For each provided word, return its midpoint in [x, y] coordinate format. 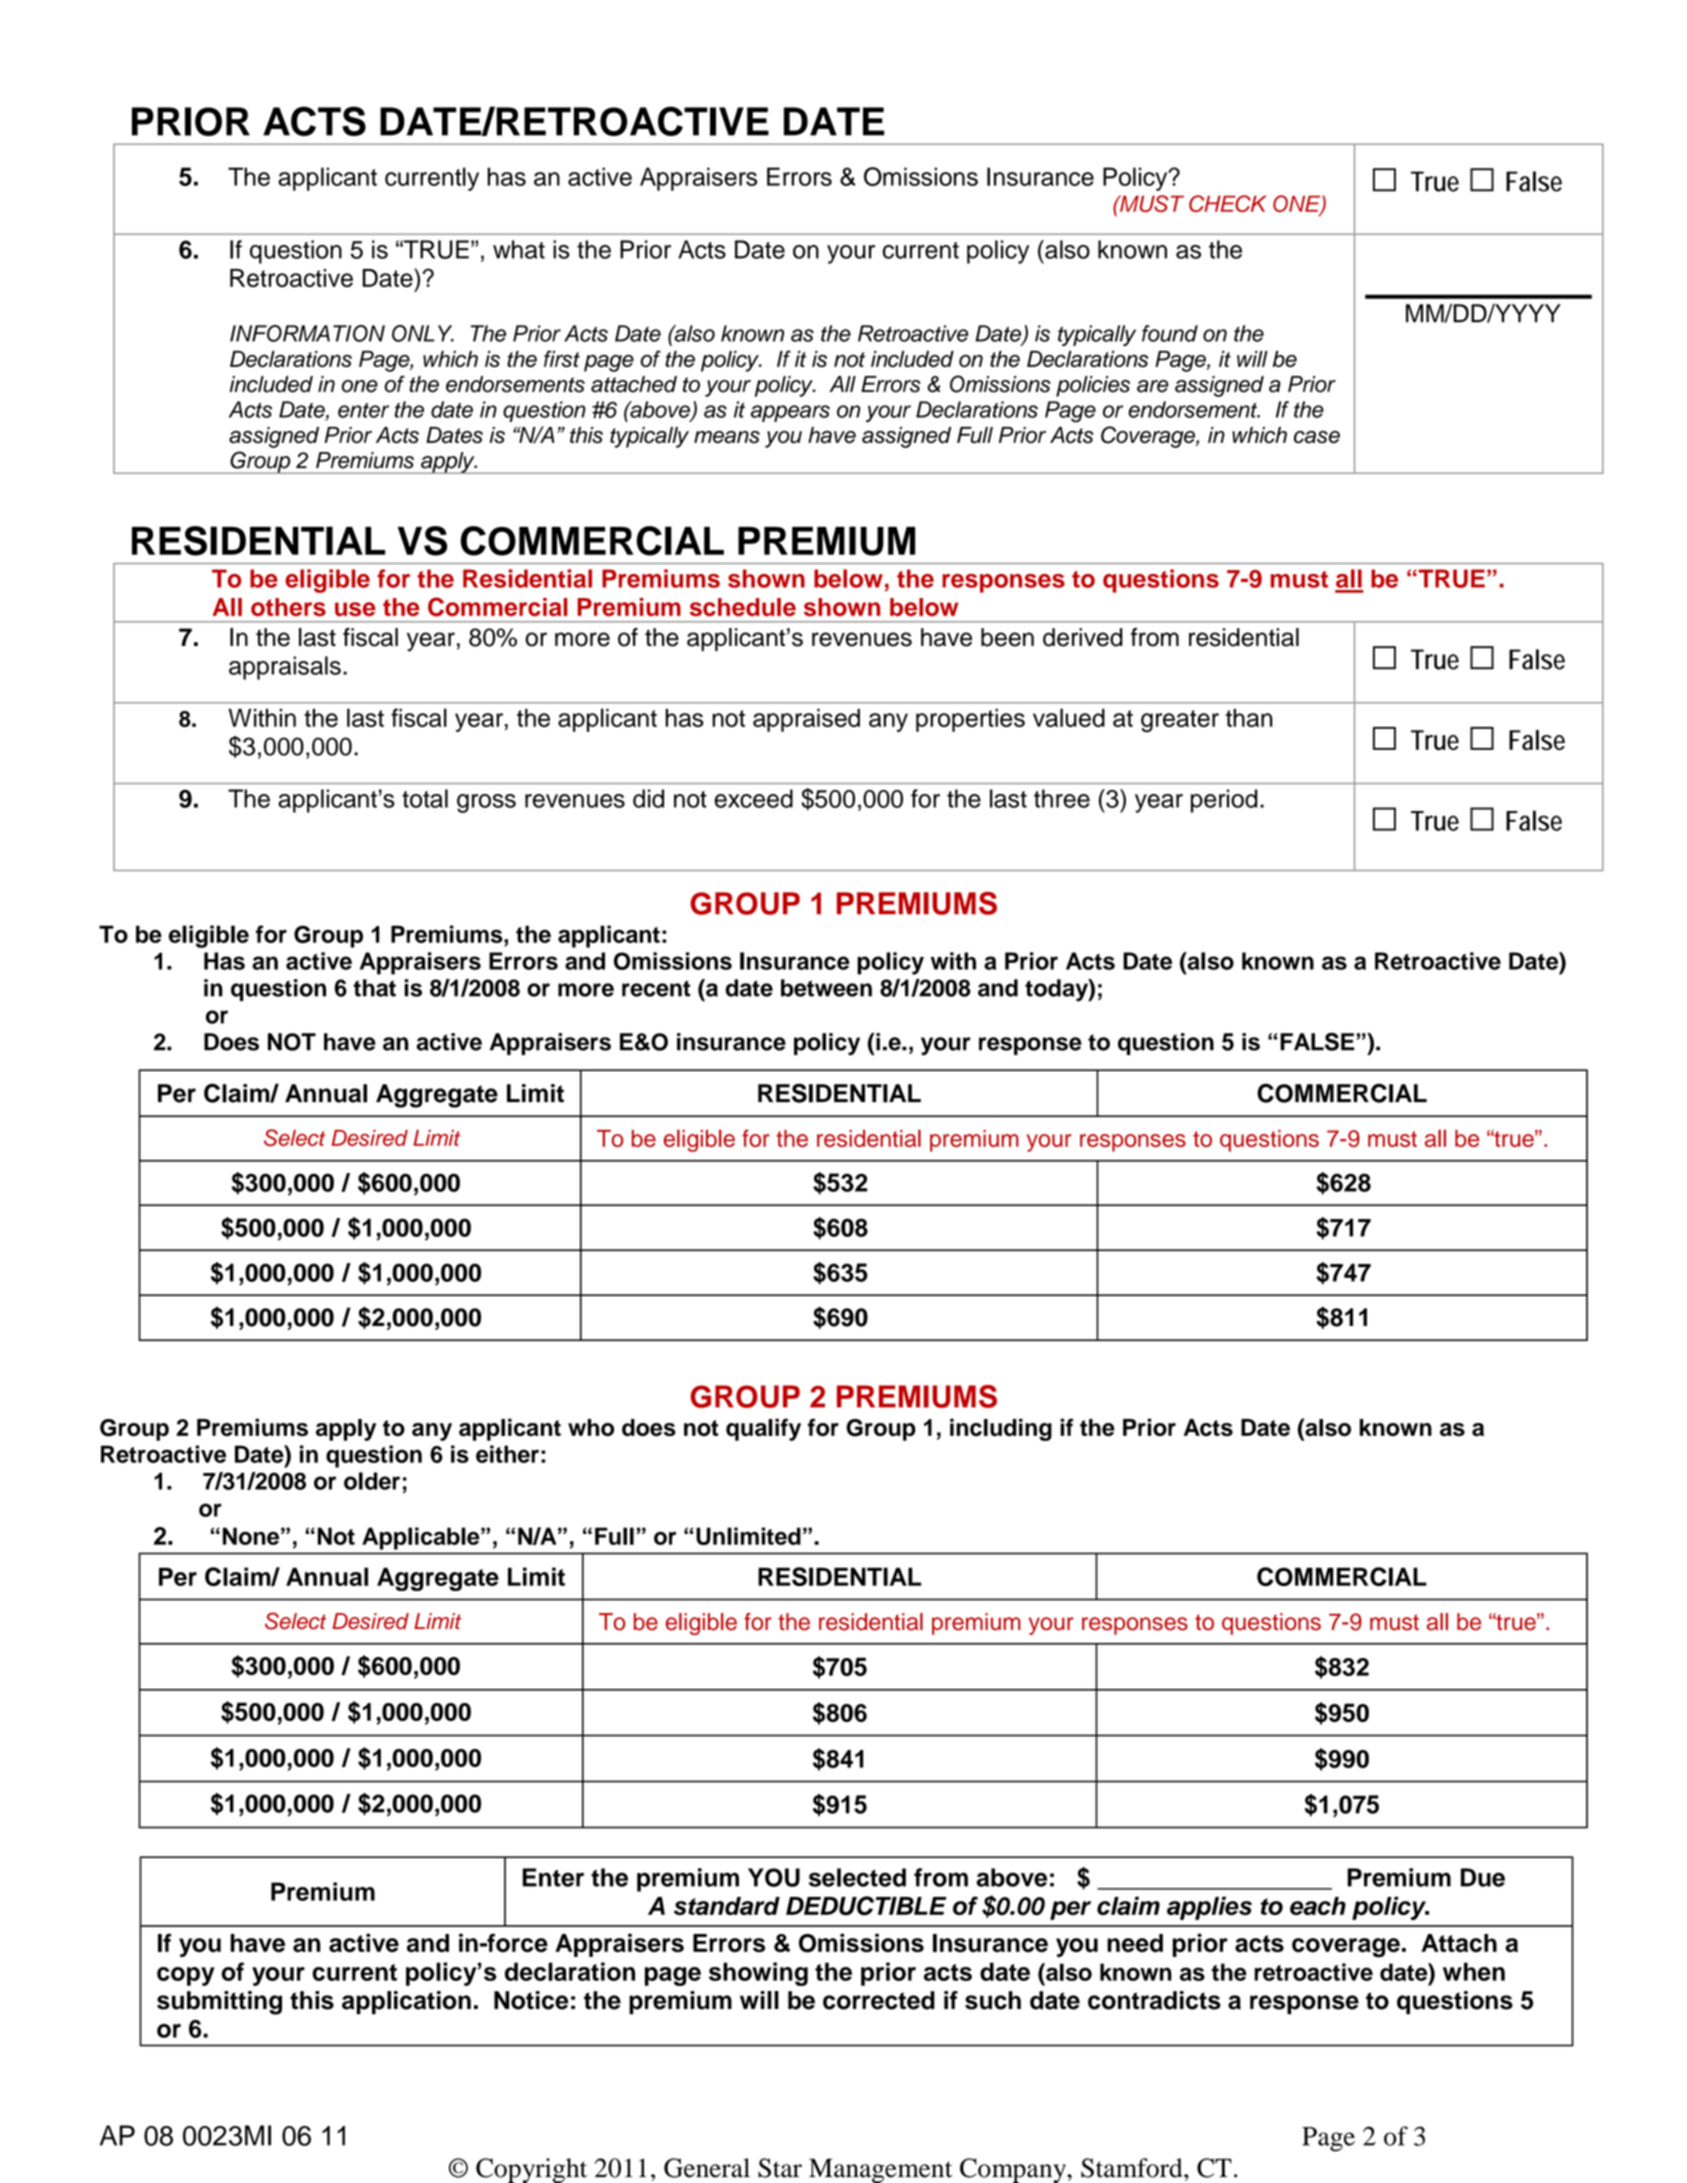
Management [881, 2170]
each [1318, 1906]
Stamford [1133, 2168]
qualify [763, 1429]
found [1170, 333]
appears [790, 413]
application [406, 2003]
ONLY [423, 333]
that [374, 988]
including [1001, 1429]
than [1249, 718]
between [826, 988]
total [425, 798]
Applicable [422, 1538]
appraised [806, 720]
